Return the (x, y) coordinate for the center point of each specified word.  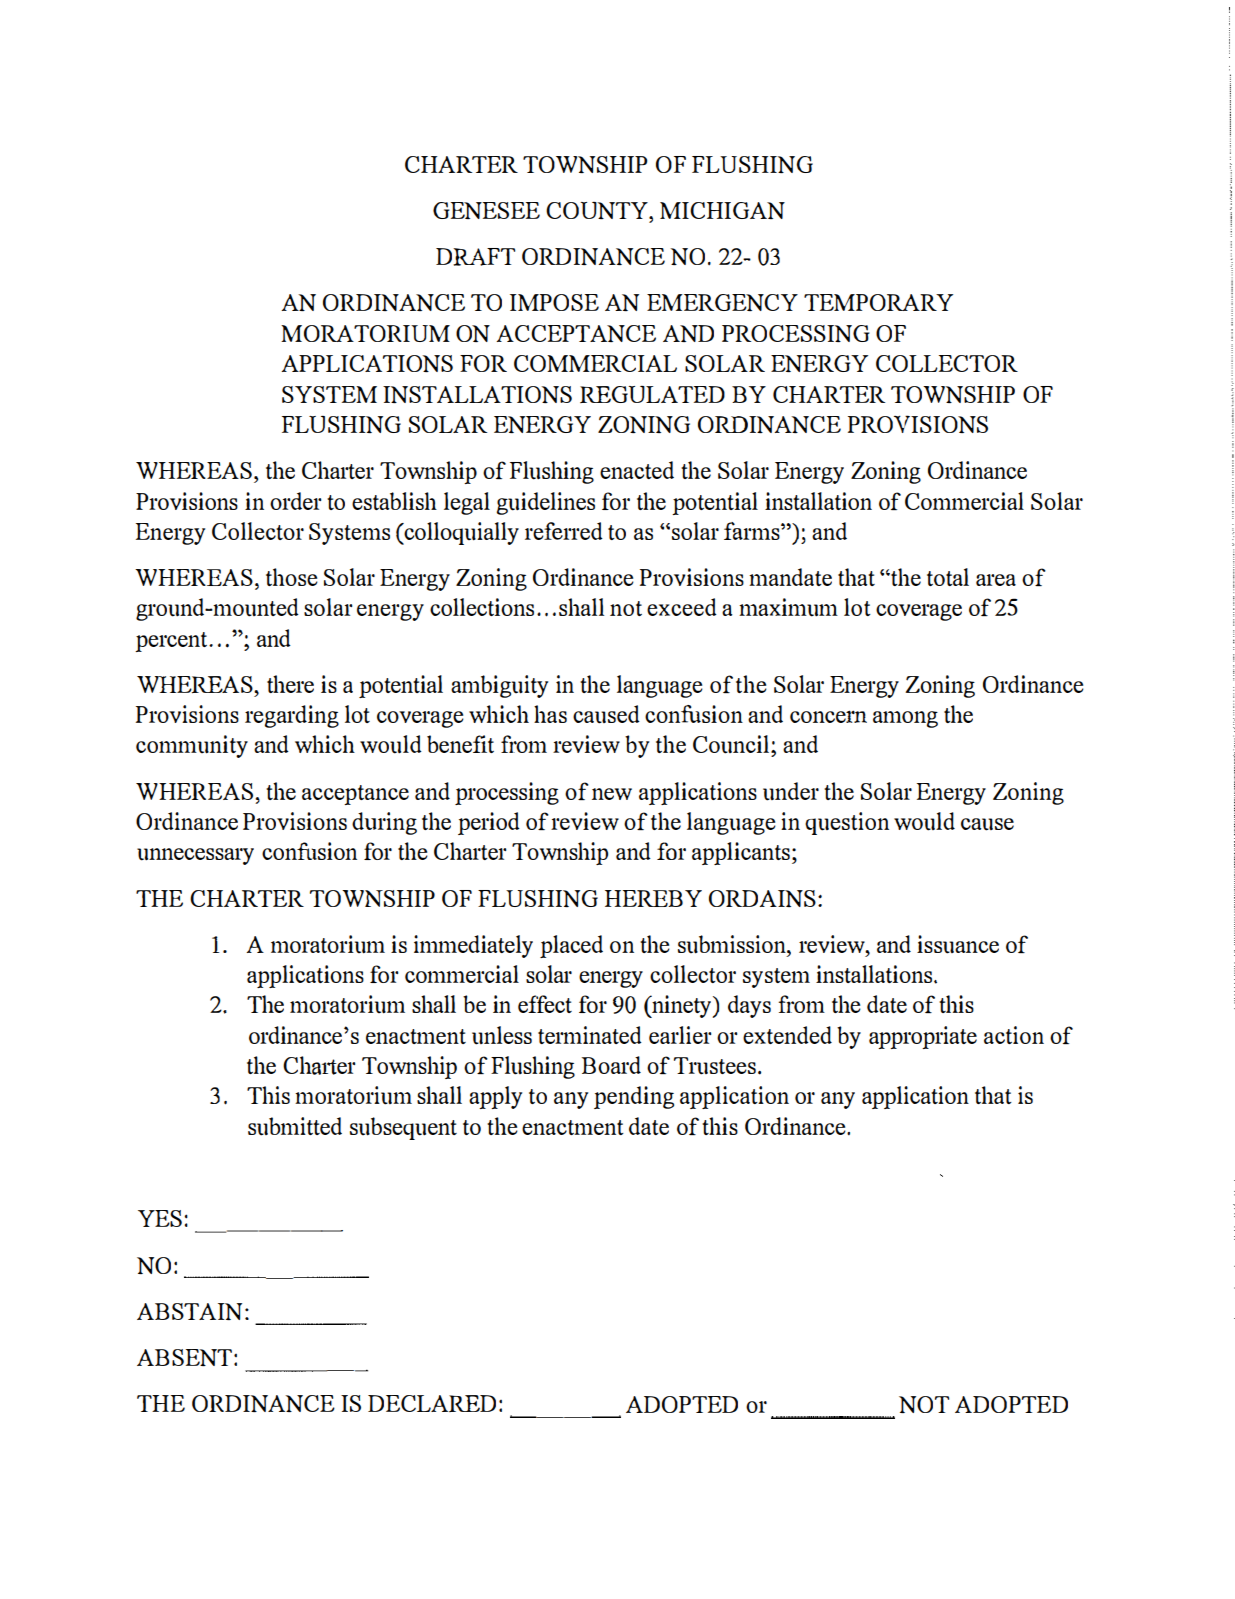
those (292, 577)
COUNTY (598, 210)
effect (545, 1004)
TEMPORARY (878, 302)
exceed (682, 607)
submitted (295, 1126)
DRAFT (475, 257)
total (948, 577)
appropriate (923, 1037)
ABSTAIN (189, 1311)
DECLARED (432, 1403)
